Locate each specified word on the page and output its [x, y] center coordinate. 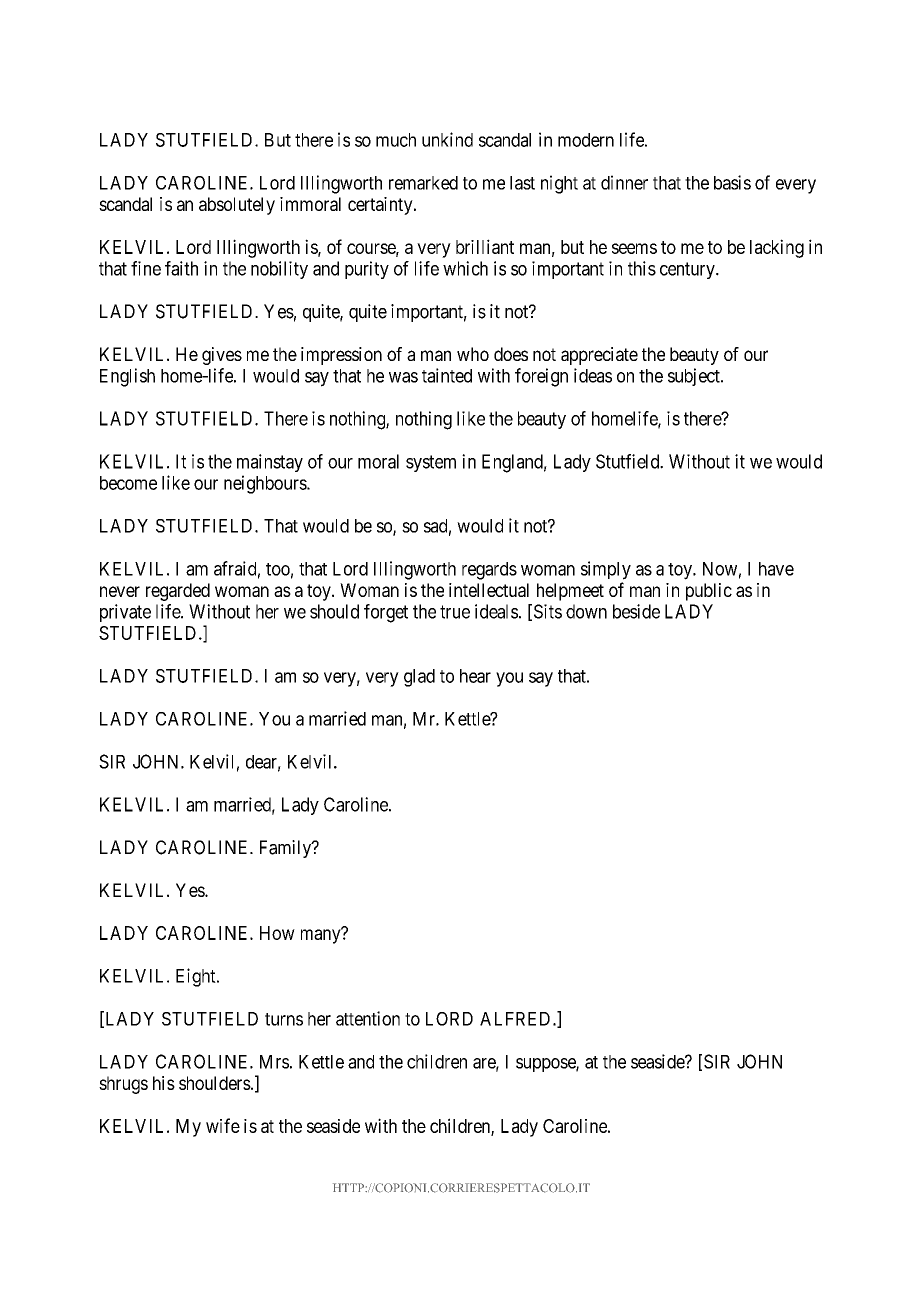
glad [419, 678]
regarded [178, 592]
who [473, 354]
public [709, 592]
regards [489, 571]
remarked [423, 183]
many [322, 936]
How [277, 933]
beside [636, 611]
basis [732, 182]
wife [223, 1125]
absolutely [237, 206]
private [125, 613]
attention [368, 1018]
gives [222, 356]
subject [695, 377]
